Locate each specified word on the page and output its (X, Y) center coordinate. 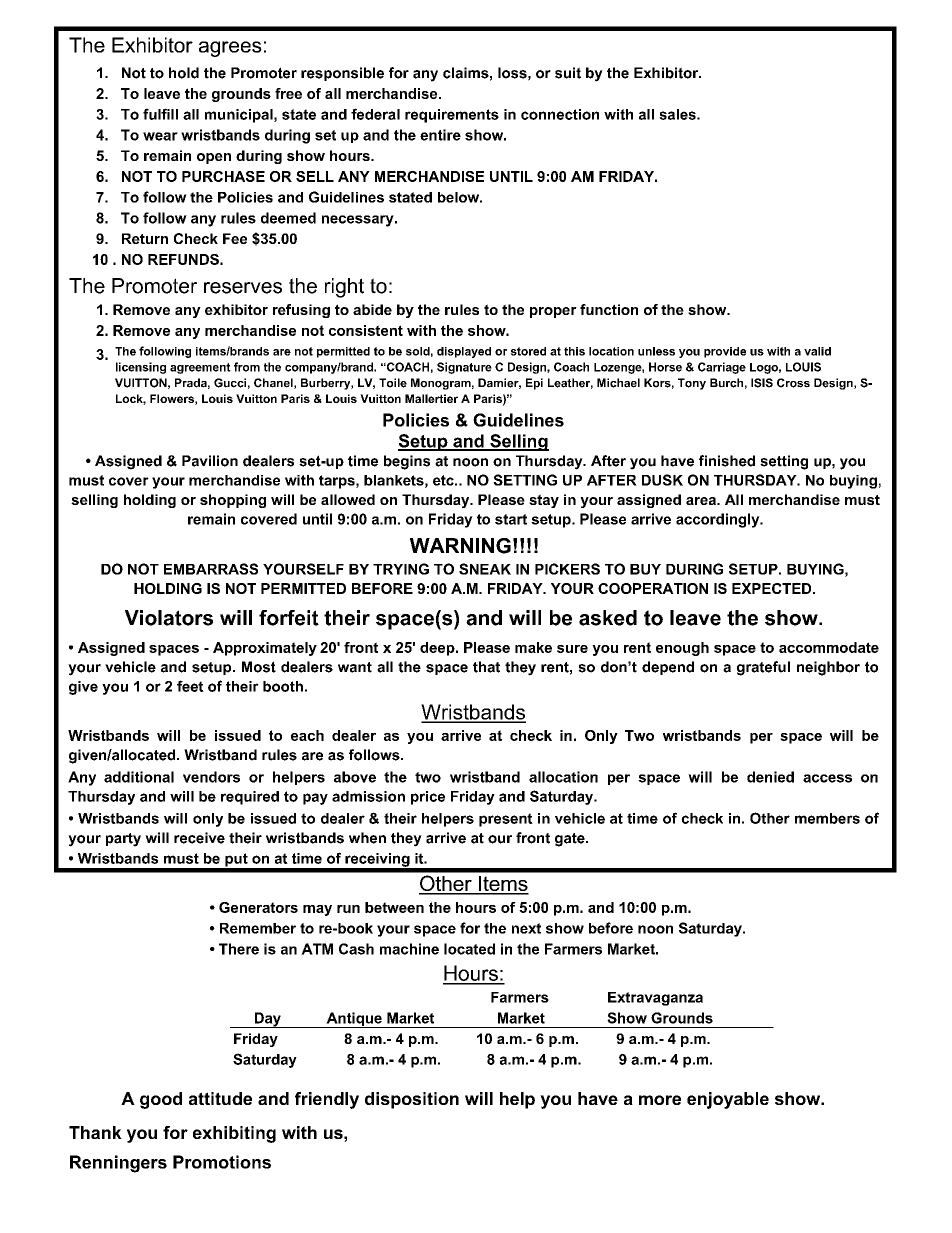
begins (407, 462)
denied (770, 777)
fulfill (160, 114)
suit (568, 73)
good (161, 1100)
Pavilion (210, 461)
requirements (452, 116)
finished (727, 461)
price (428, 798)
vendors (211, 777)
